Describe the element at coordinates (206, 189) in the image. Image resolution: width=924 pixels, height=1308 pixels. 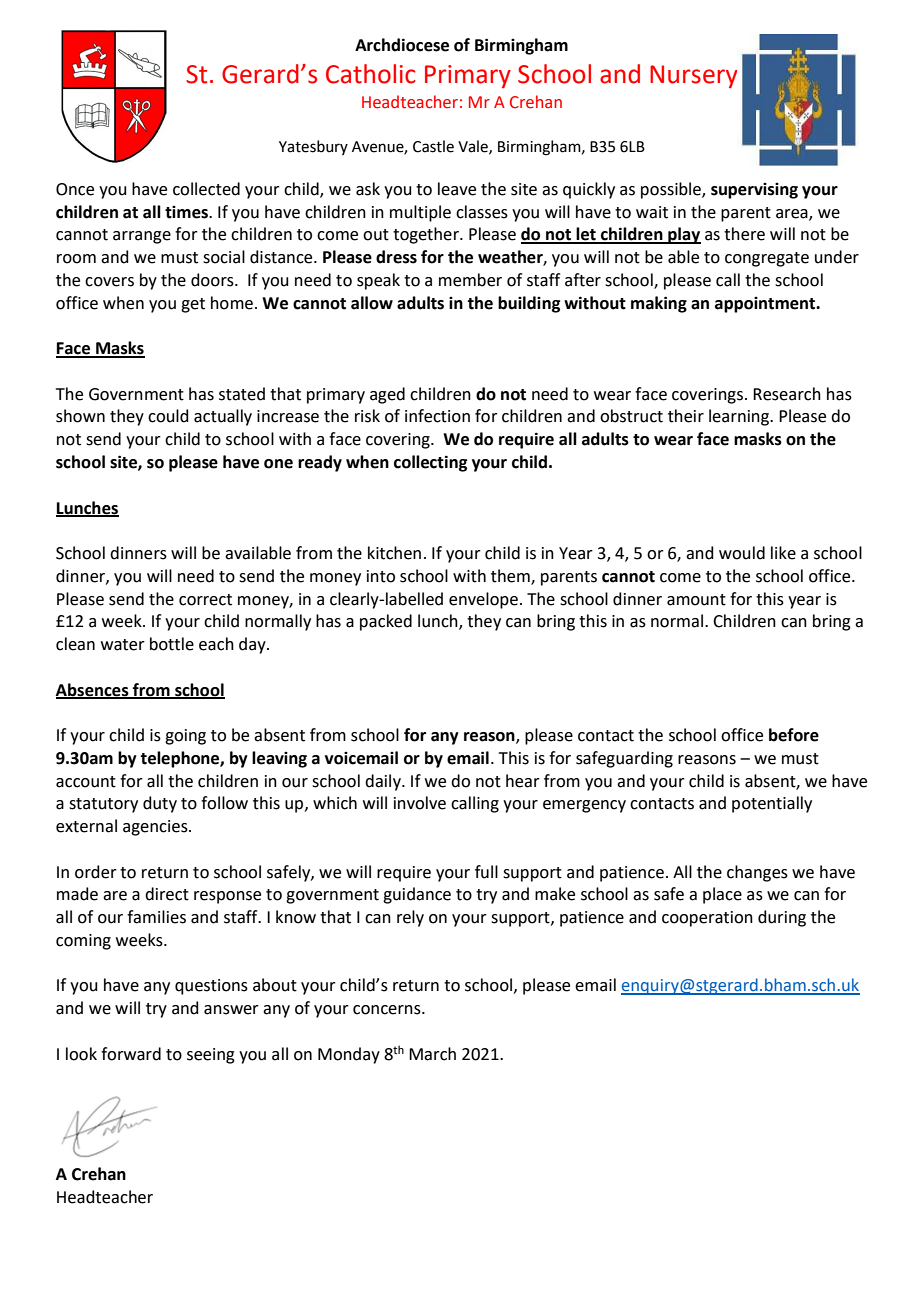
I see `collected` at that location.
